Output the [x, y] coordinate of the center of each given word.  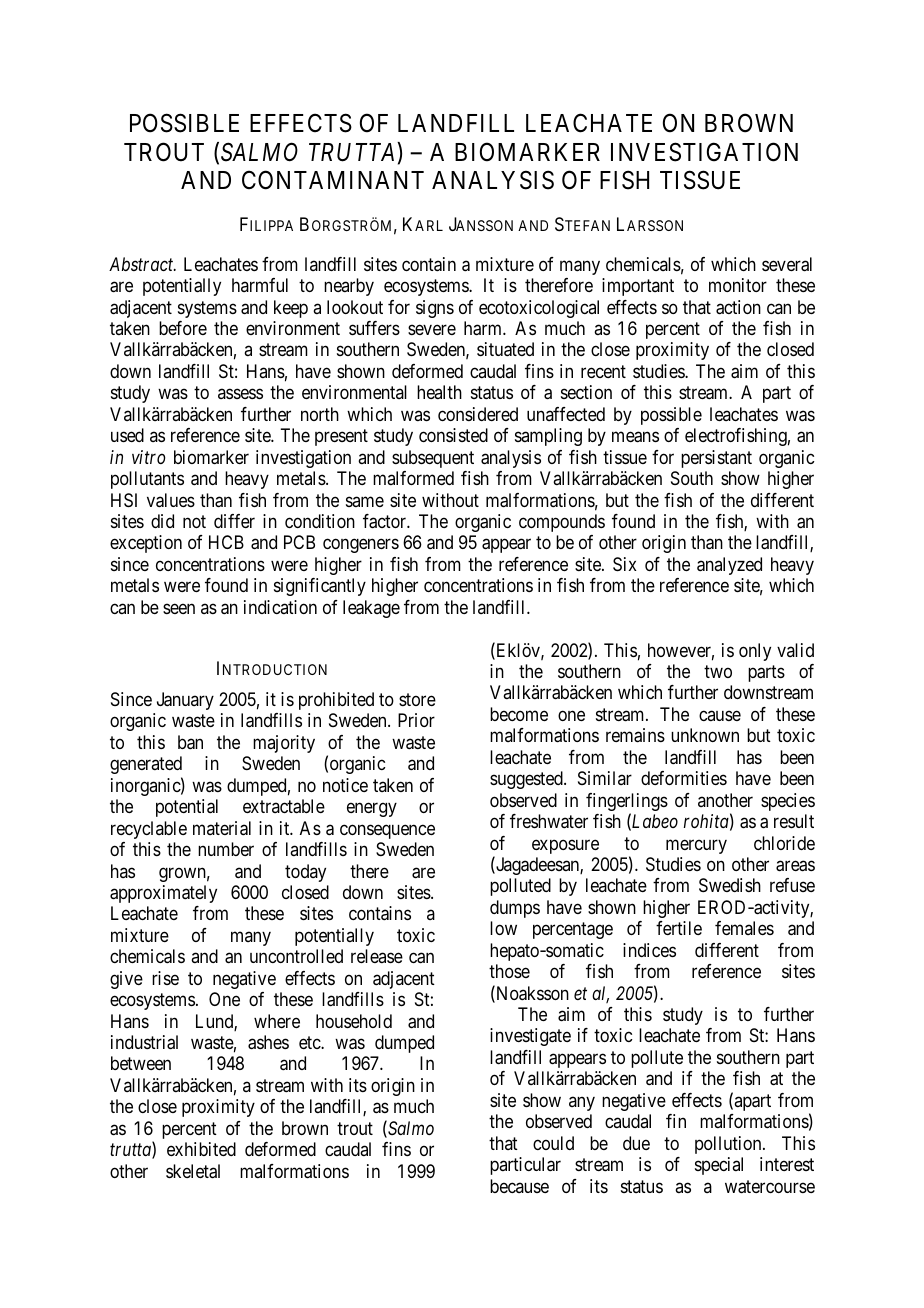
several [787, 264]
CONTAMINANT [333, 180]
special [719, 1166]
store [417, 699]
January [185, 701]
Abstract [142, 264]
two [718, 671]
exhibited [201, 1149]
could [553, 1143]
